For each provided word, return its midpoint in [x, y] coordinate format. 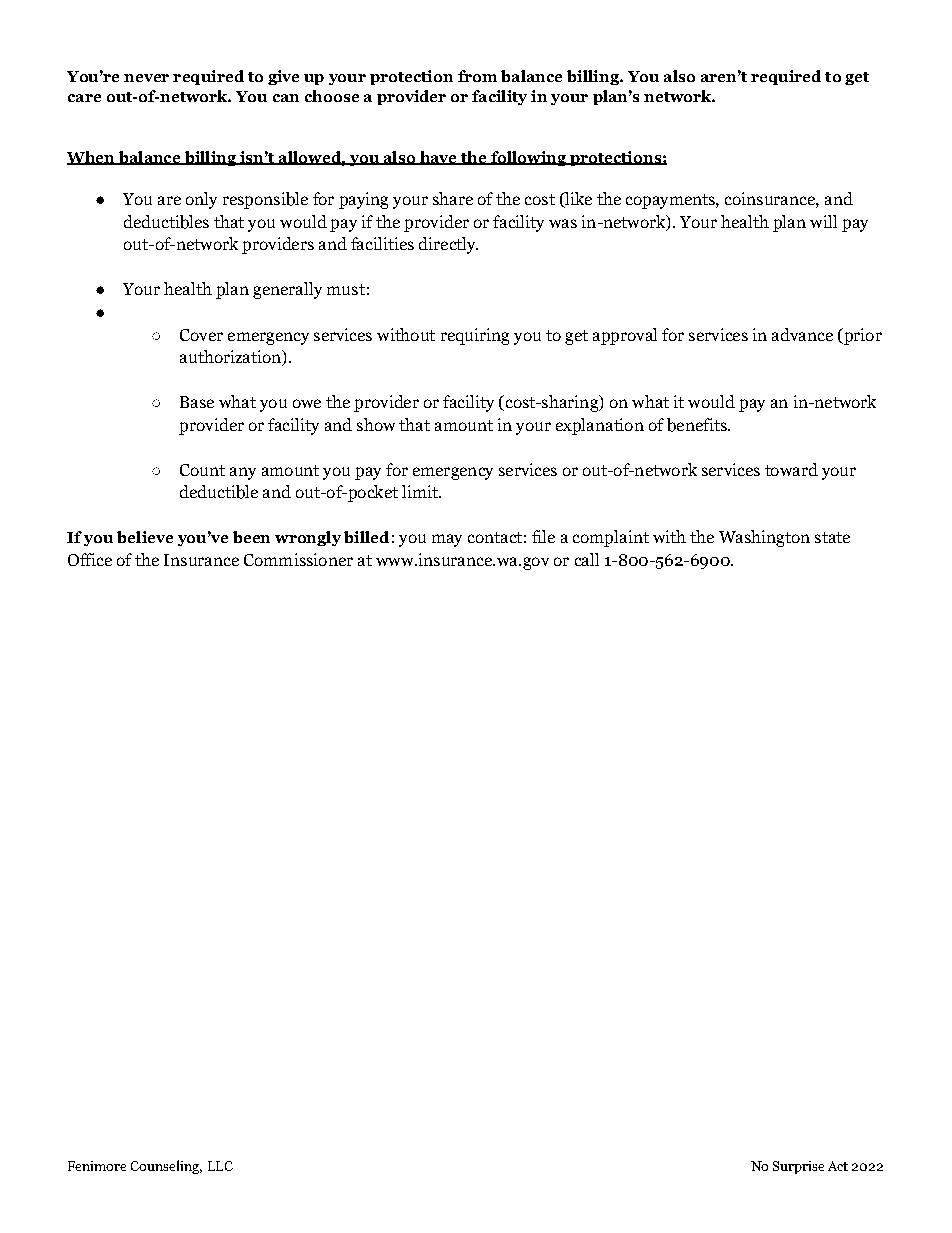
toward [791, 469]
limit [421, 491]
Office [90, 559]
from [477, 76]
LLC [220, 1166]
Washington [764, 538]
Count [202, 470]
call [587, 559]
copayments [671, 201]
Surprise [798, 1167]
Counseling [166, 1167]
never [146, 78]
